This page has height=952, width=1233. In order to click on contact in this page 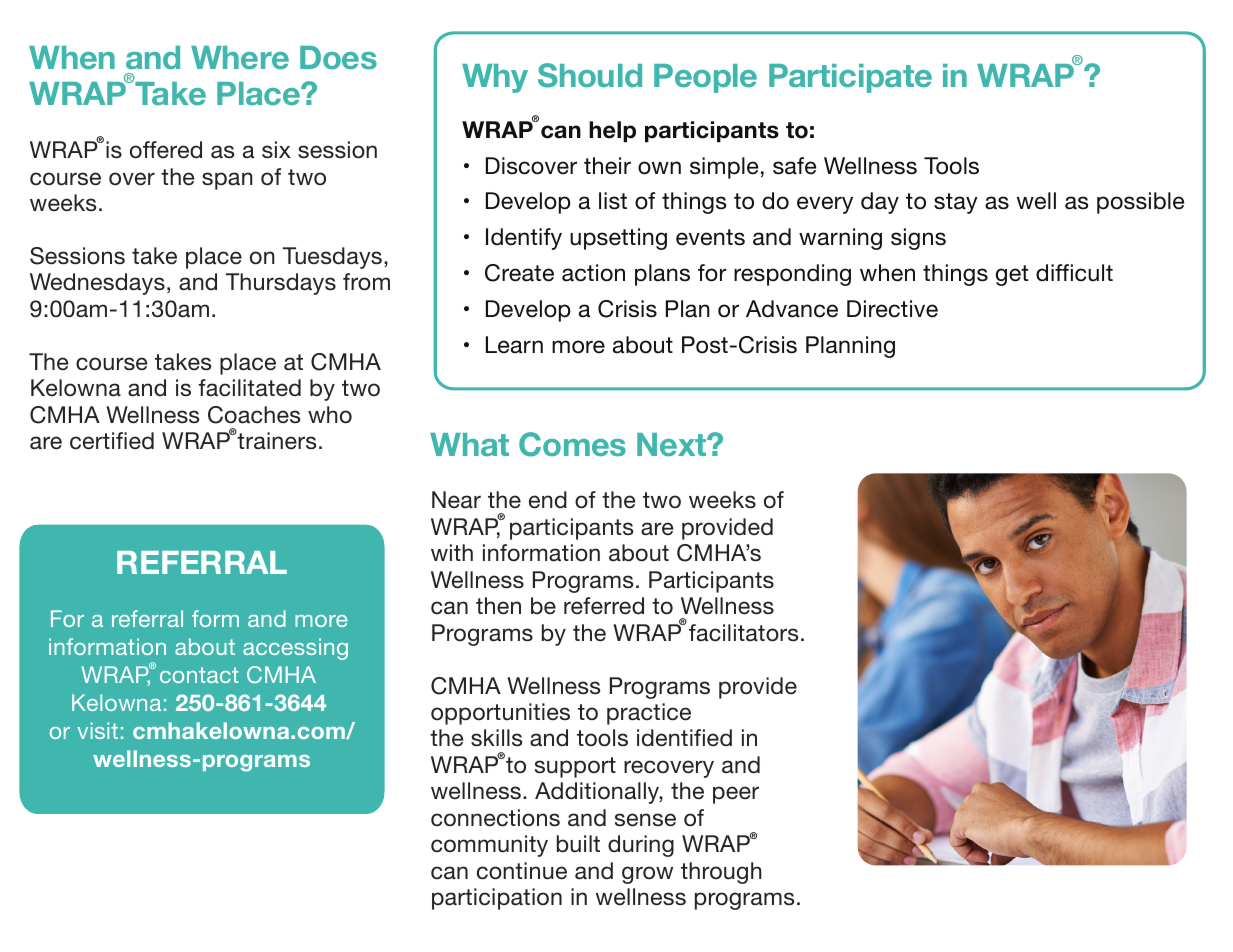, I will do `click(199, 675)`.
